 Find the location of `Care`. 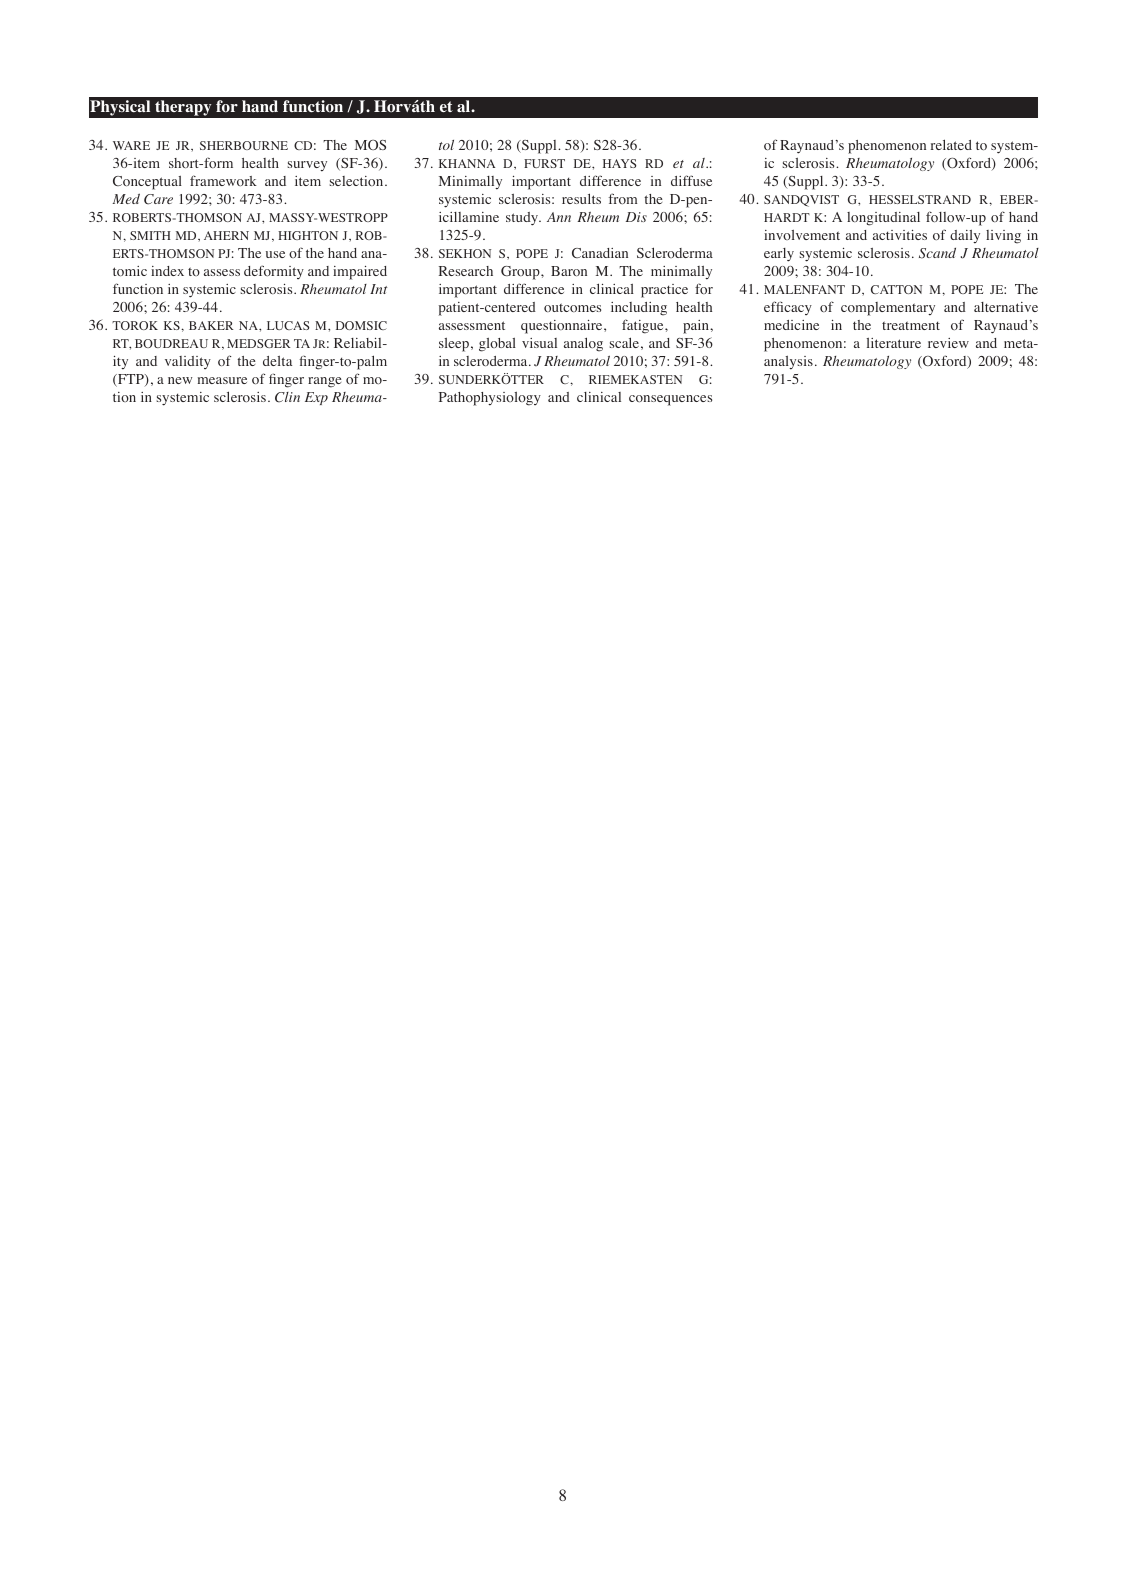

Care is located at coordinates (158, 199).
